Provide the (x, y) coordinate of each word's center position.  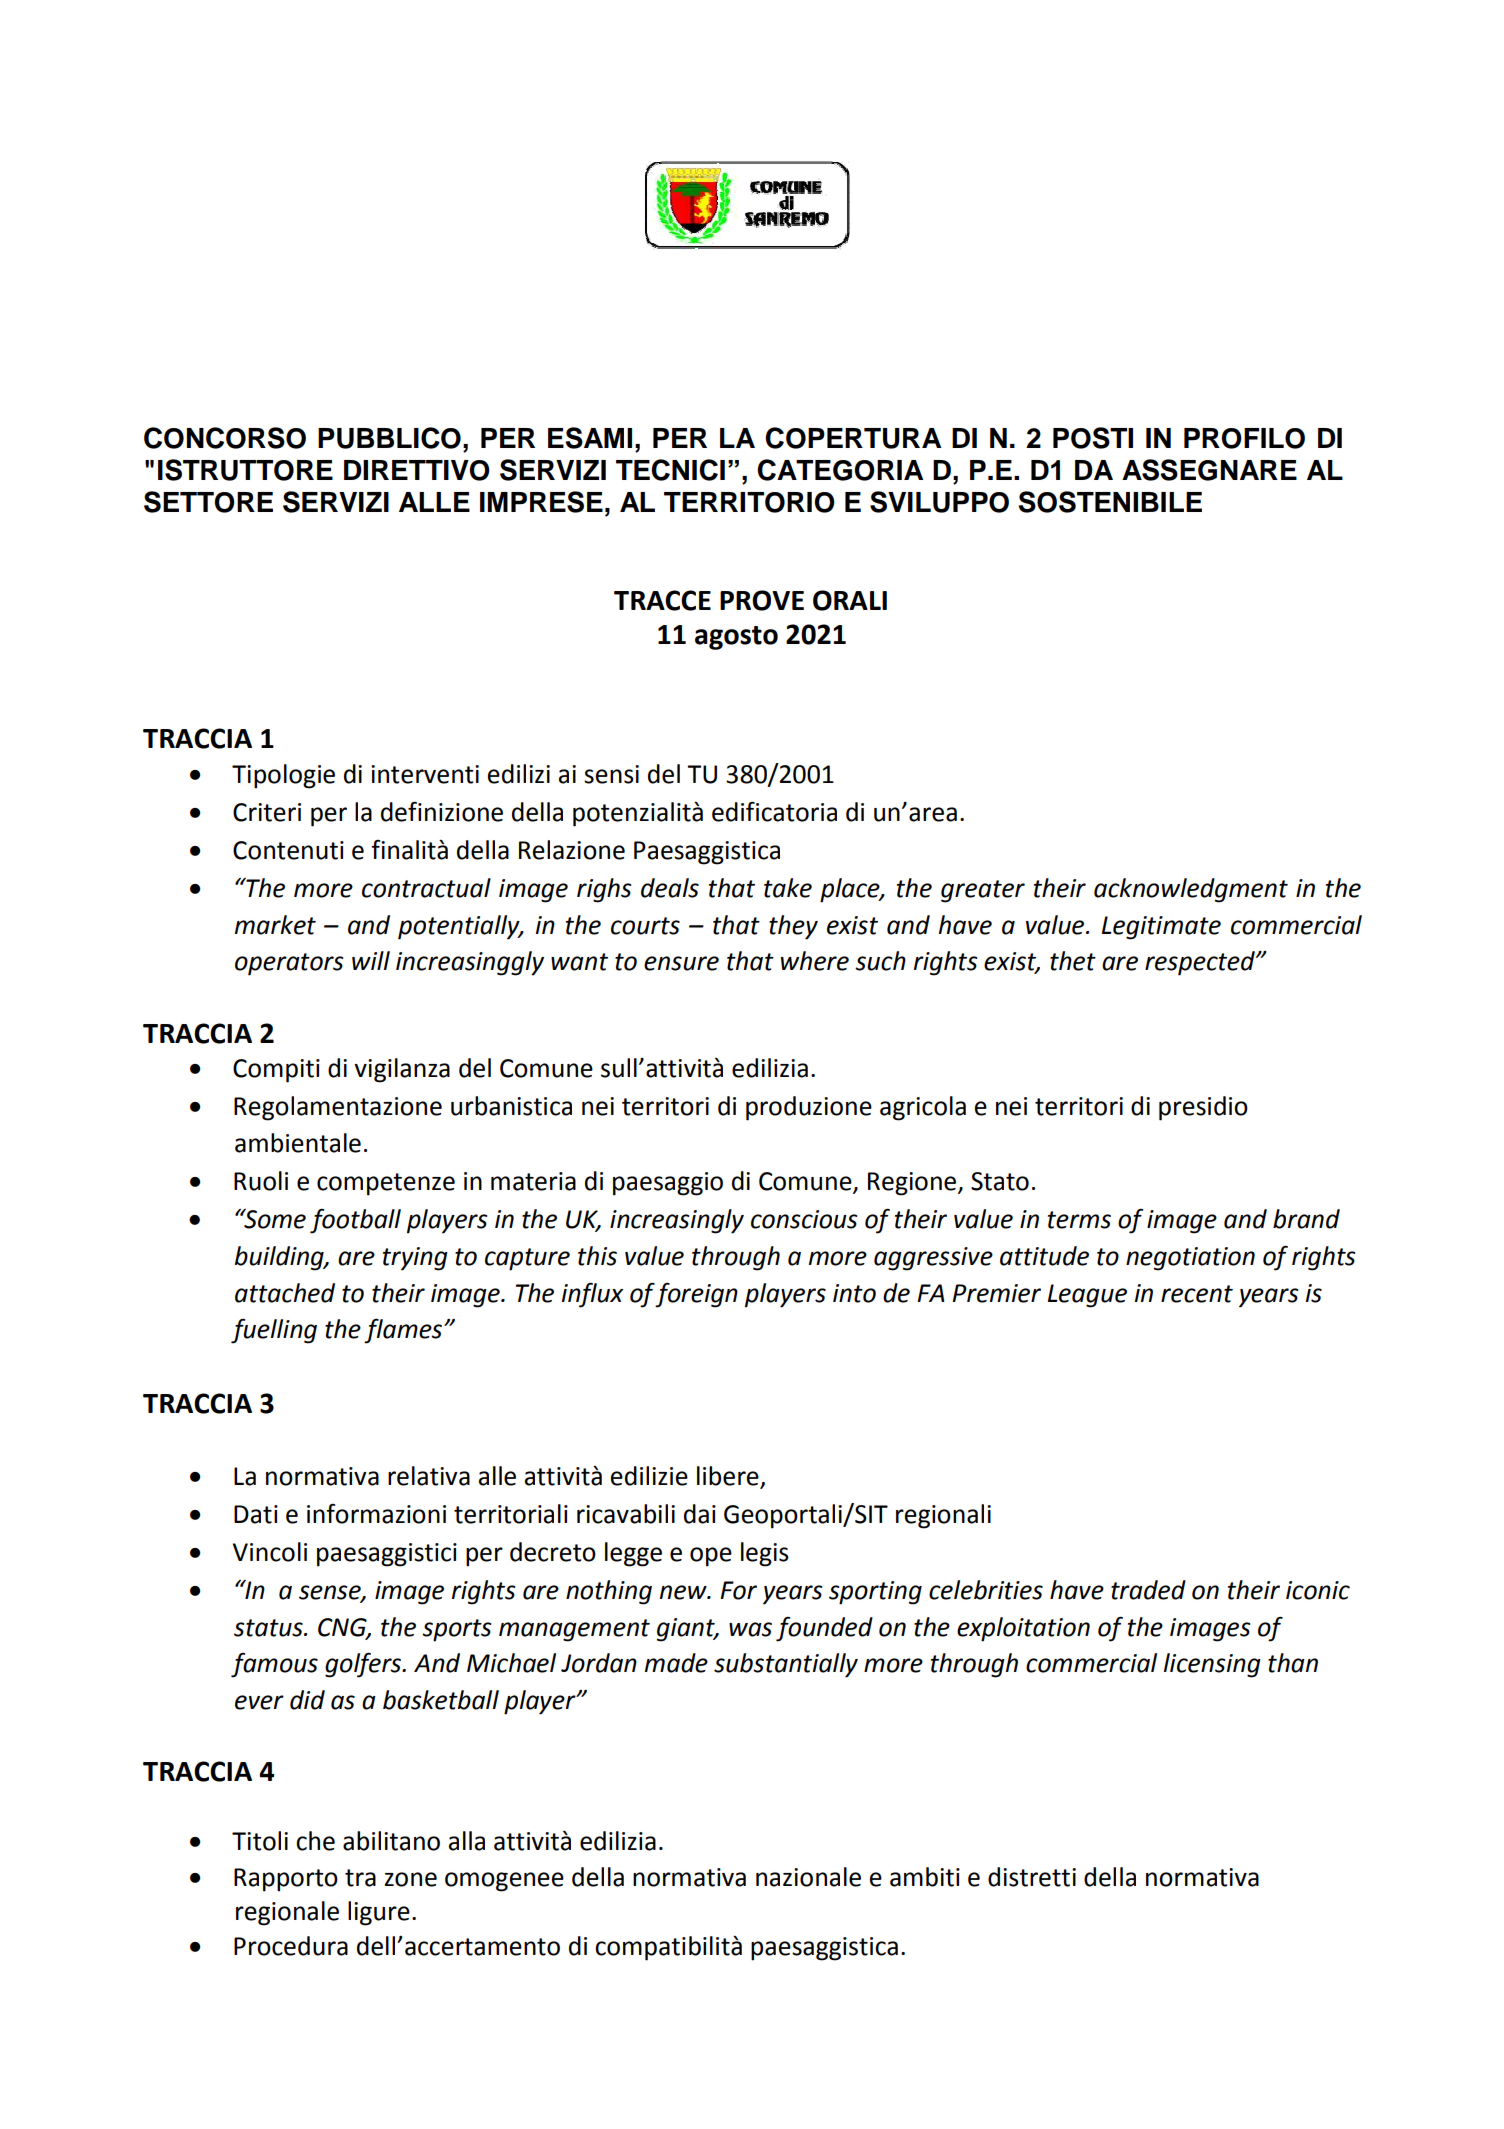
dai (700, 1514)
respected (1201, 963)
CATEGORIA (840, 470)
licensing (1212, 1665)
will (371, 960)
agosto (736, 638)
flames (404, 1331)
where (815, 961)
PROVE (762, 600)
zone (411, 1879)
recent (1197, 1294)
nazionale (808, 1877)
